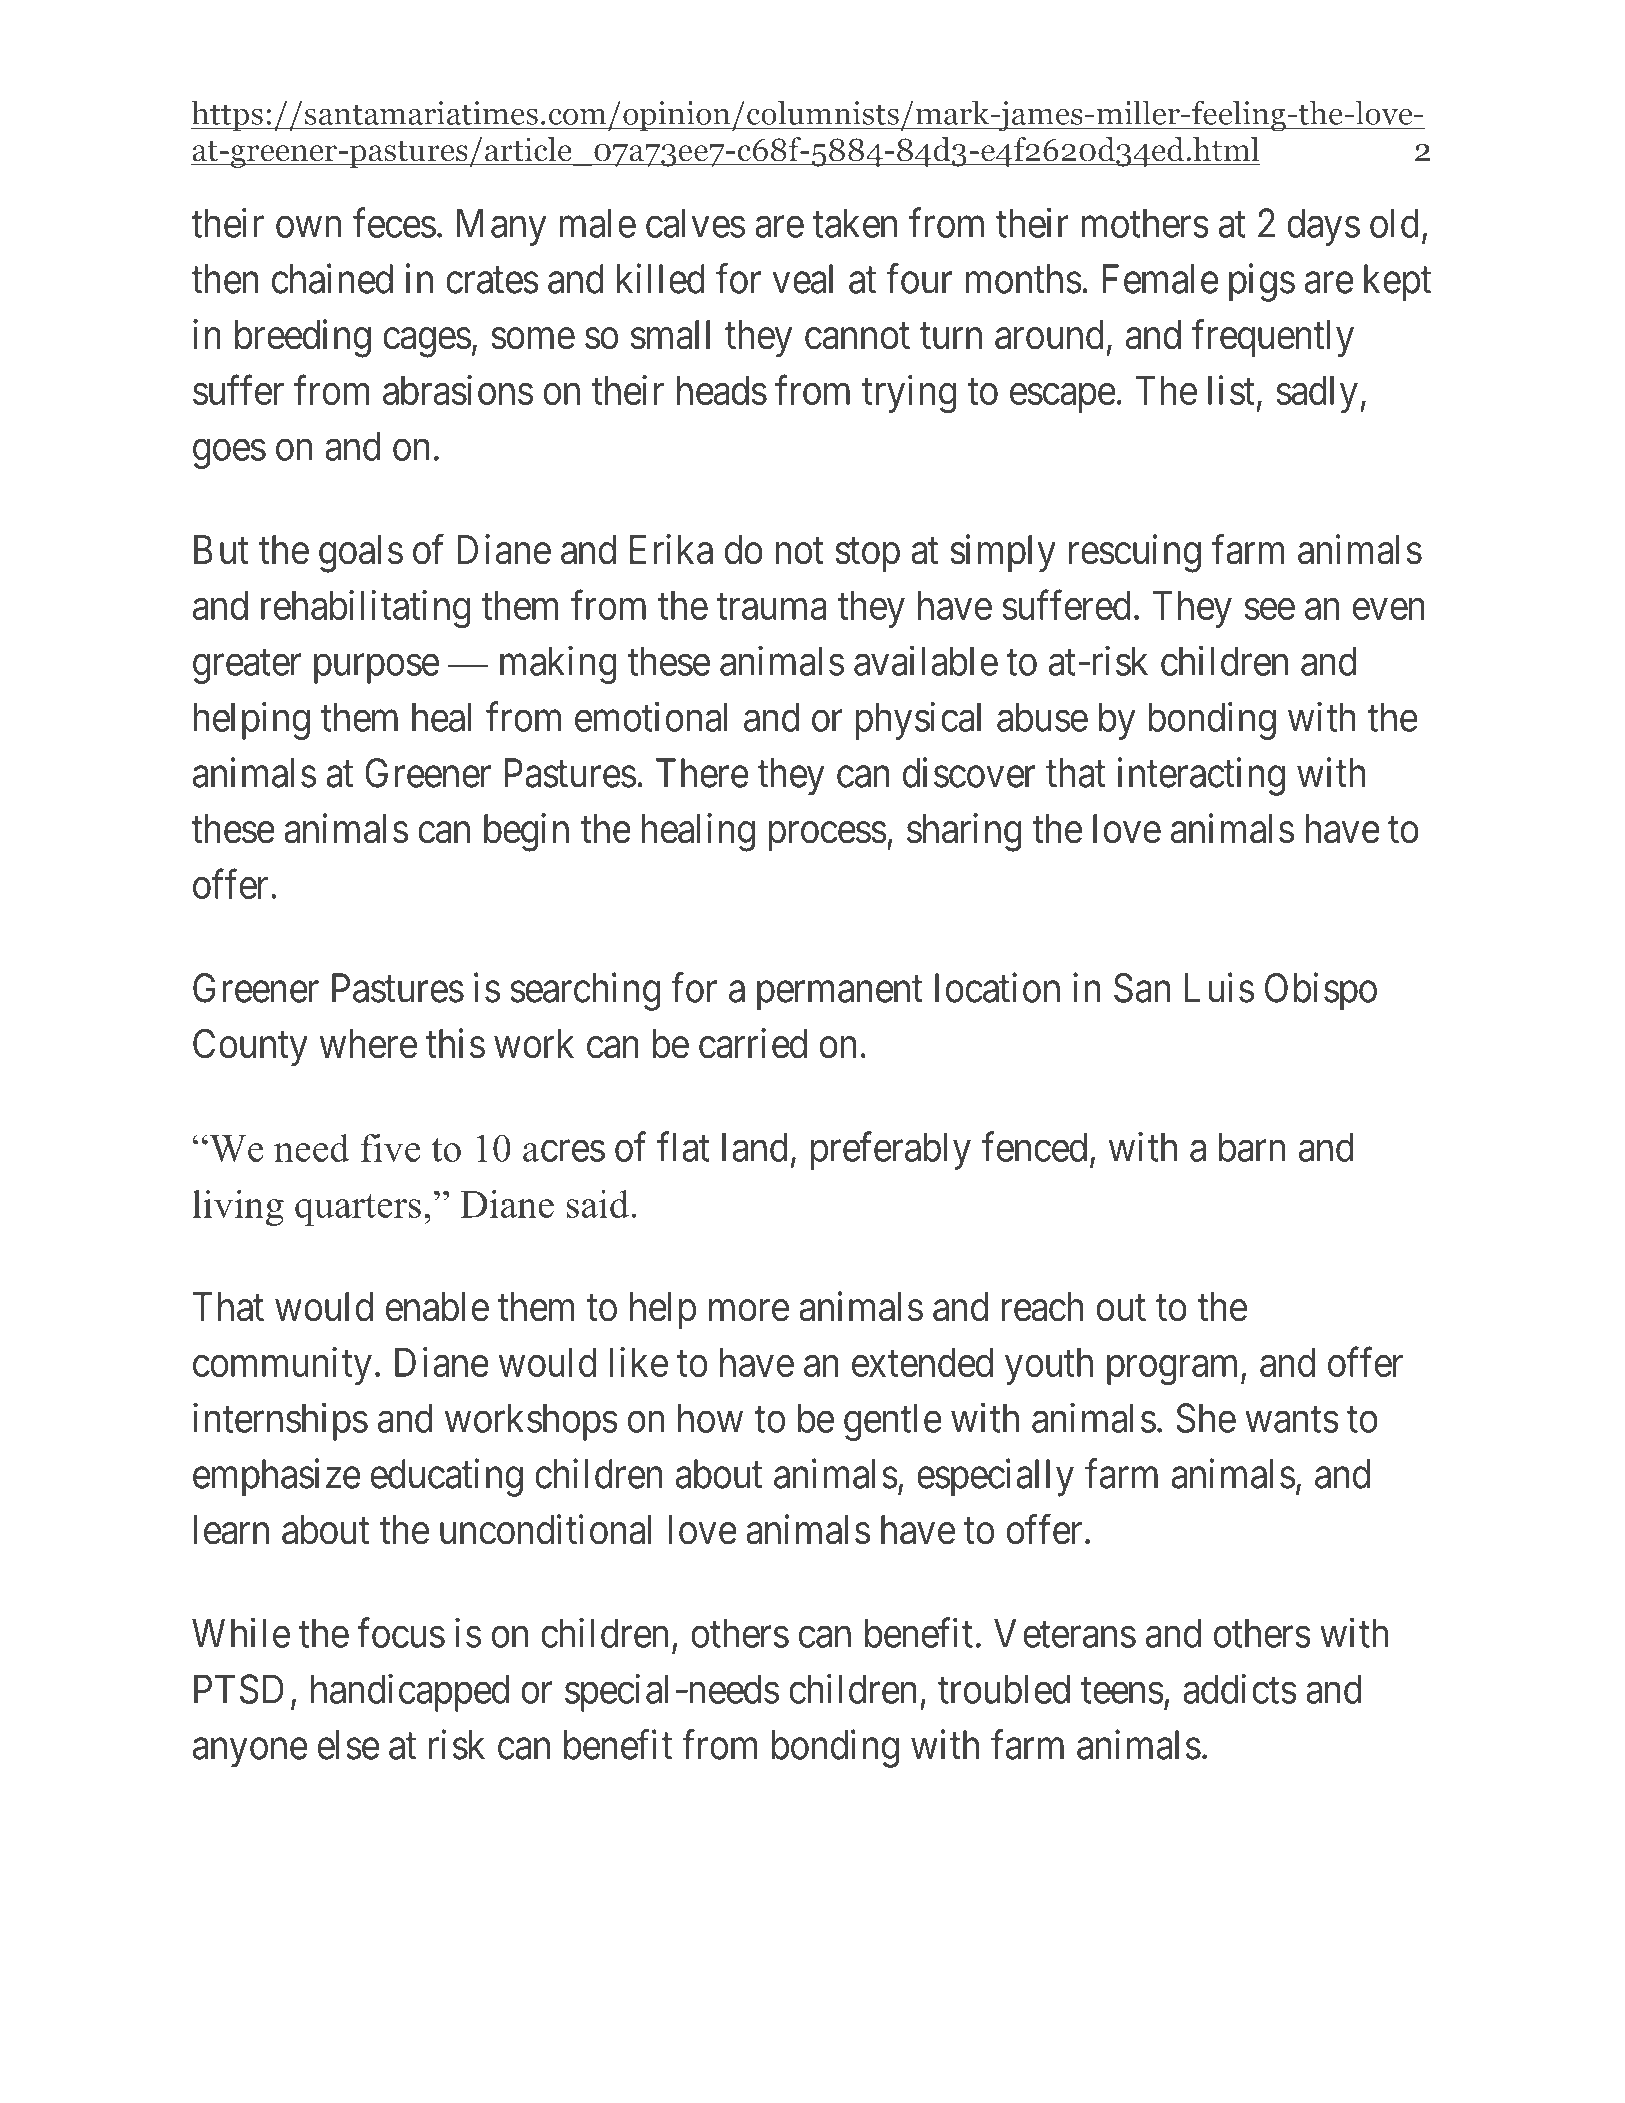  What do you see at coordinates (840, 994) in the screenshot?
I see `permanent` at bounding box center [840, 994].
